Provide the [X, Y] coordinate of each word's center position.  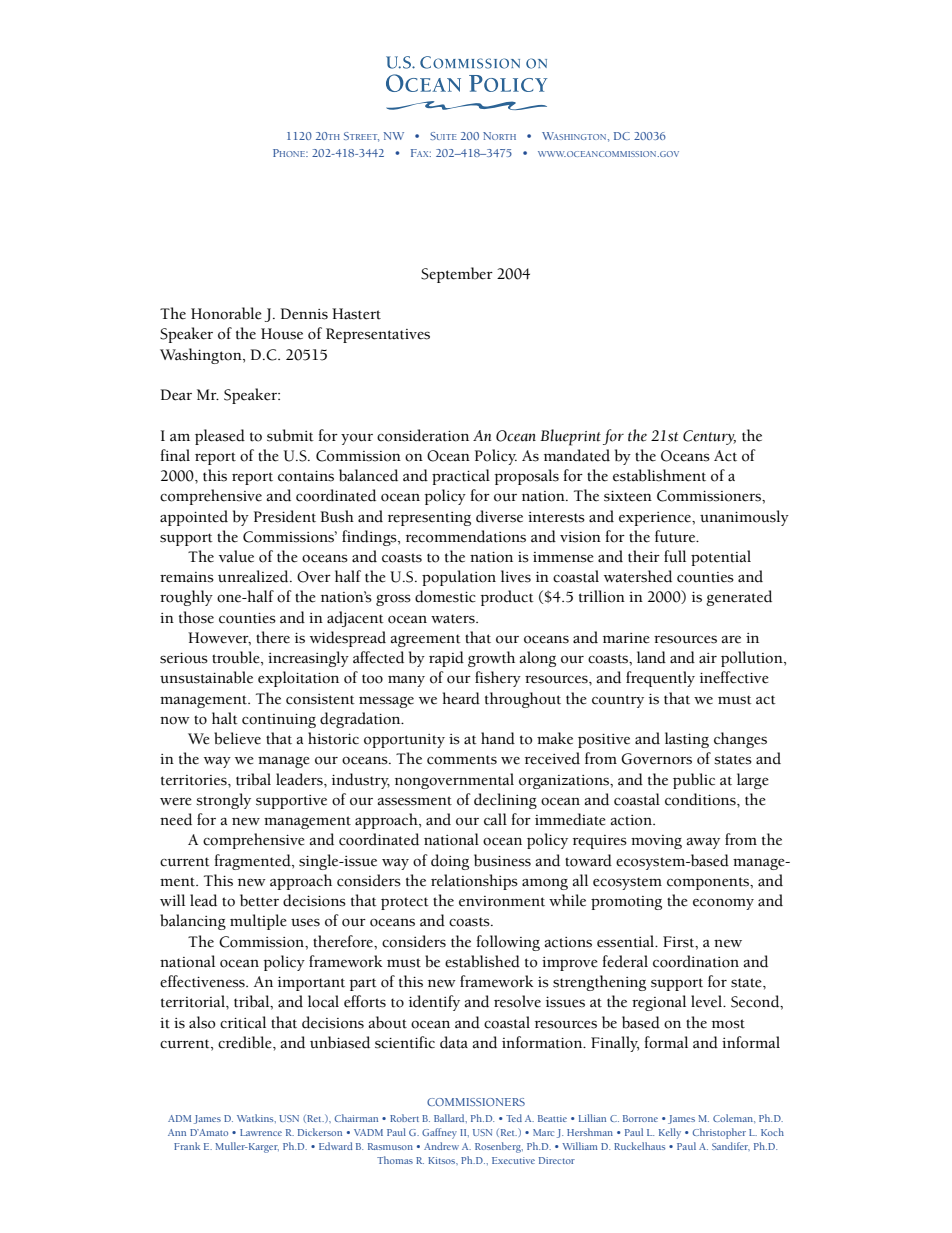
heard [461, 698]
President [285, 516]
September [457, 275]
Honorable [226, 313]
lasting [687, 740]
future [676, 536]
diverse [499, 516]
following [508, 943]
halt [225, 718]
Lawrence [261, 1132]
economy [723, 904]
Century [709, 437]
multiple [258, 922]
